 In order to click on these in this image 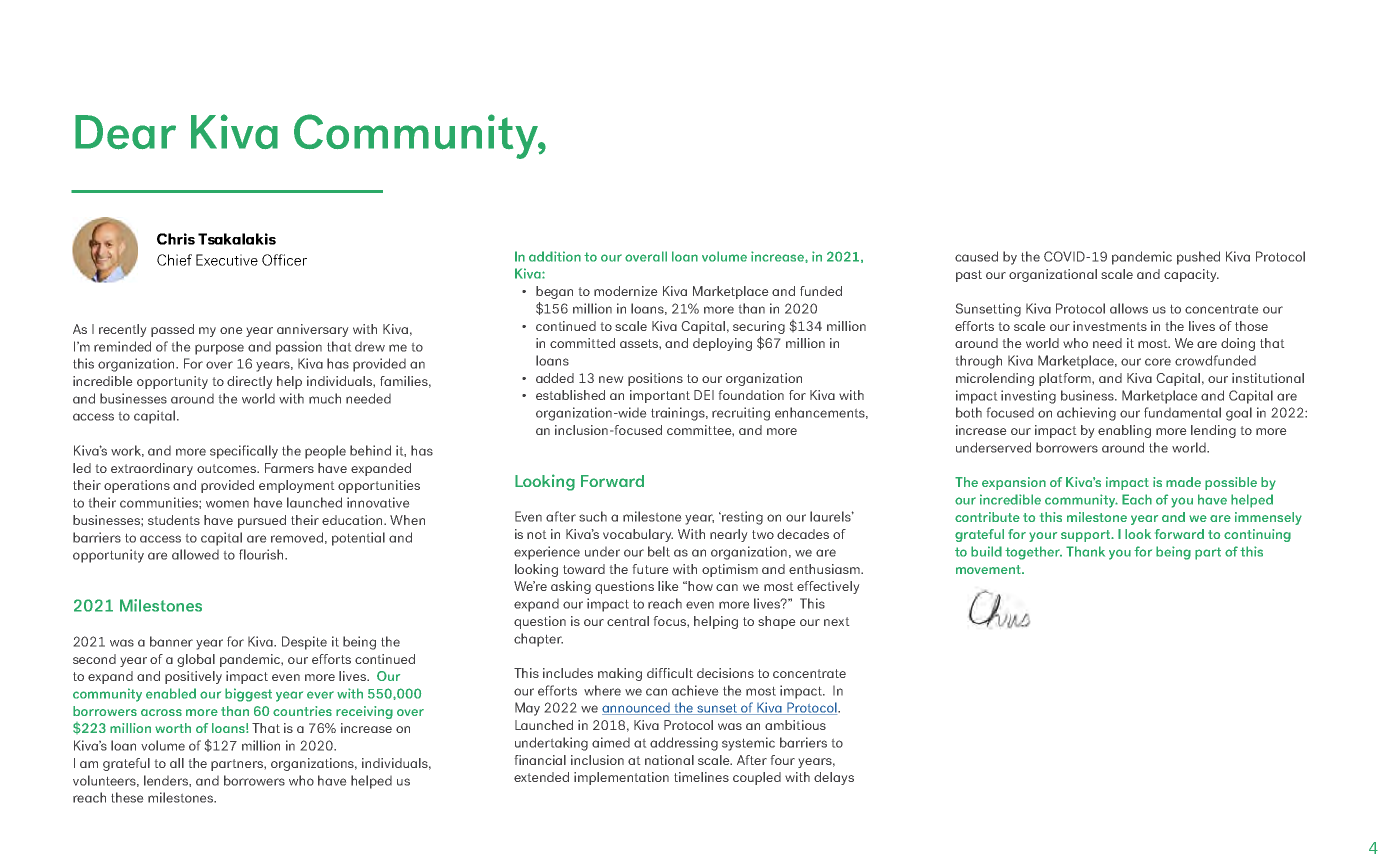, I will do `click(127, 797)`.
